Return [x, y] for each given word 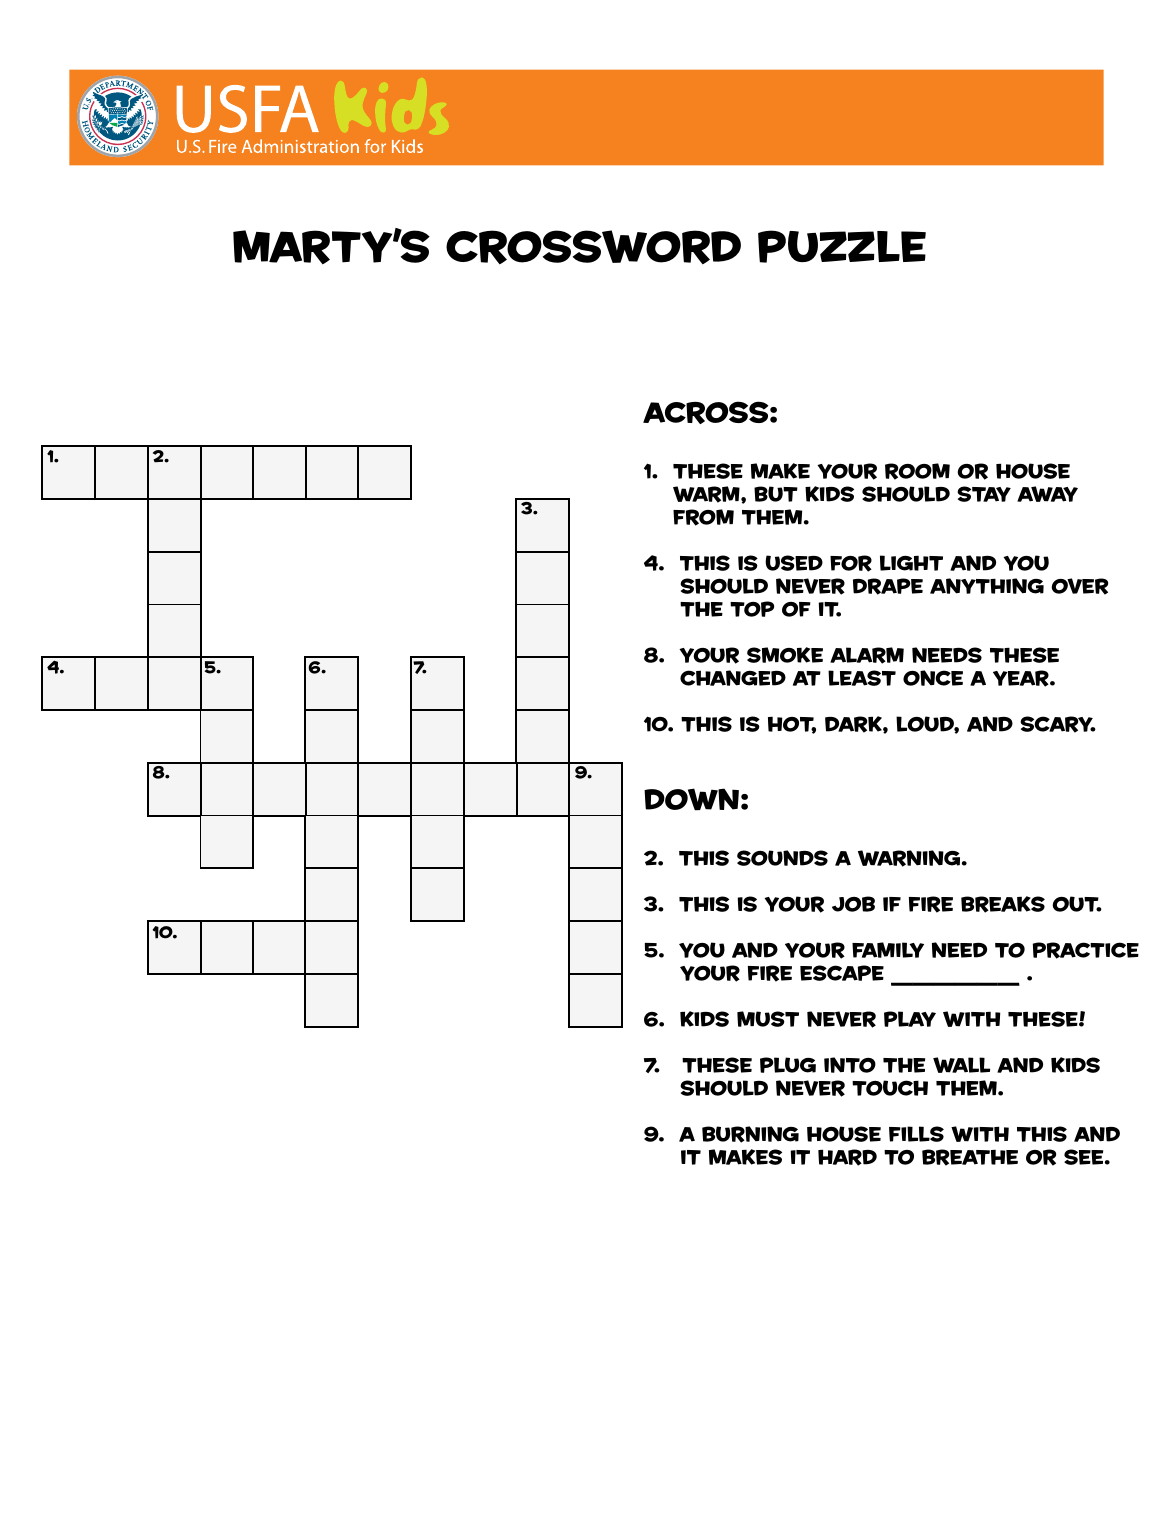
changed [733, 678]
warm [707, 494]
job [853, 904]
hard [847, 1157]
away [1047, 494]
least [862, 678]
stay [984, 494]
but [776, 494]
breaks [1003, 904]
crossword [593, 247]
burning [750, 1134]
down [691, 799]
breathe [970, 1157]
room [917, 471]
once [933, 678]
